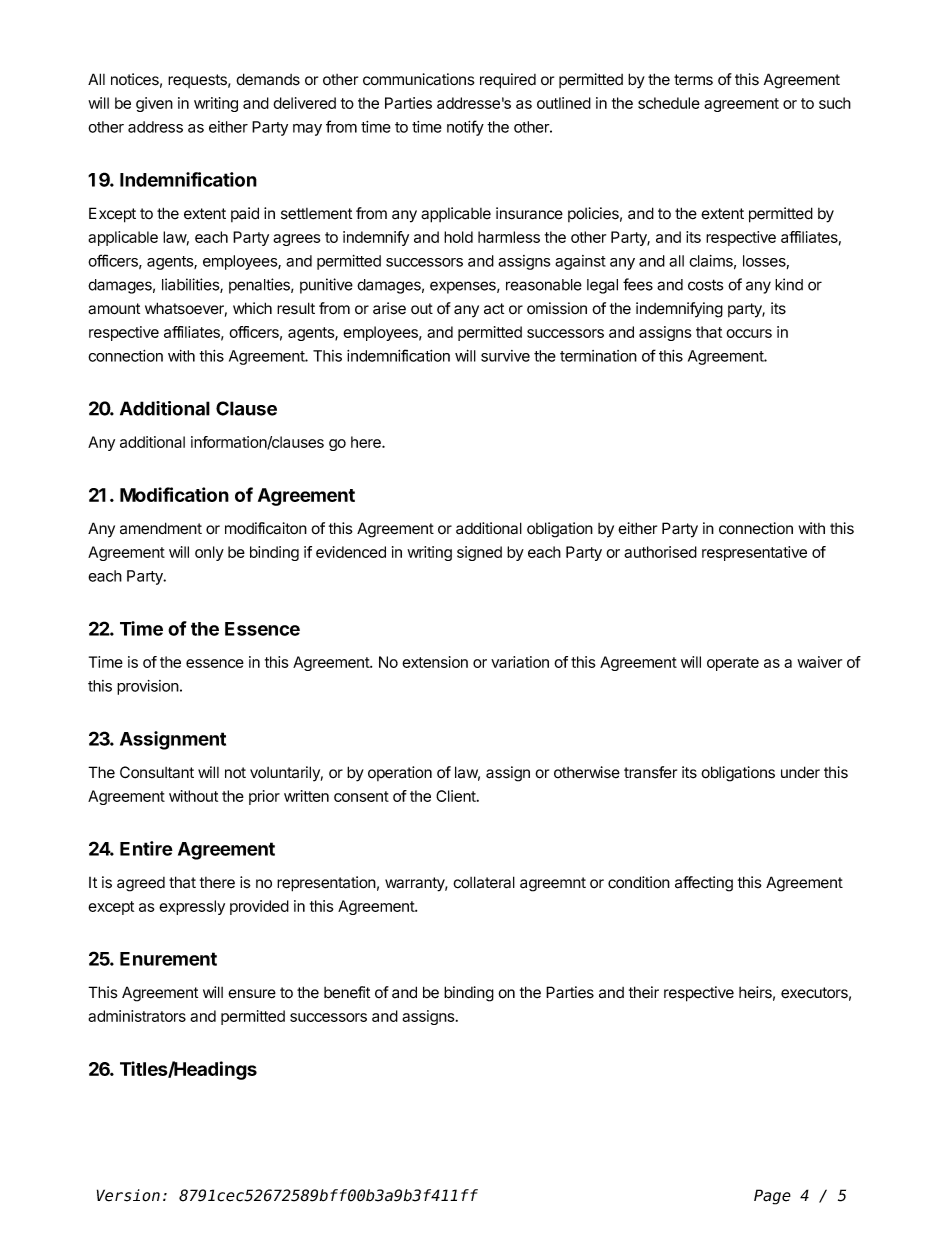 The width and height of the screenshot is (952, 1233). I want to click on occurs, so click(749, 333).
